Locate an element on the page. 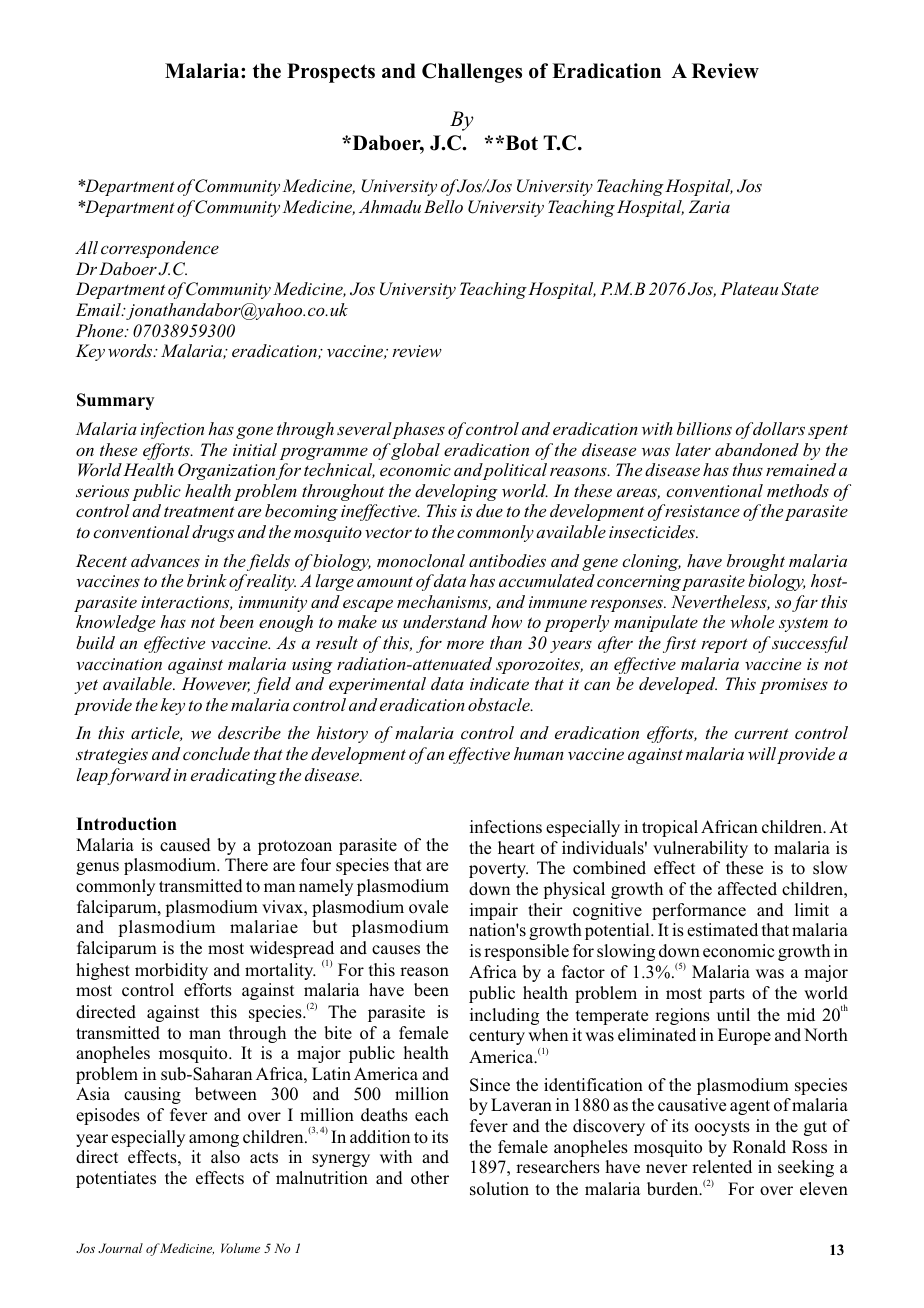 The width and height of the document is (924, 1308). Challenges is located at coordinates (472, 73).
